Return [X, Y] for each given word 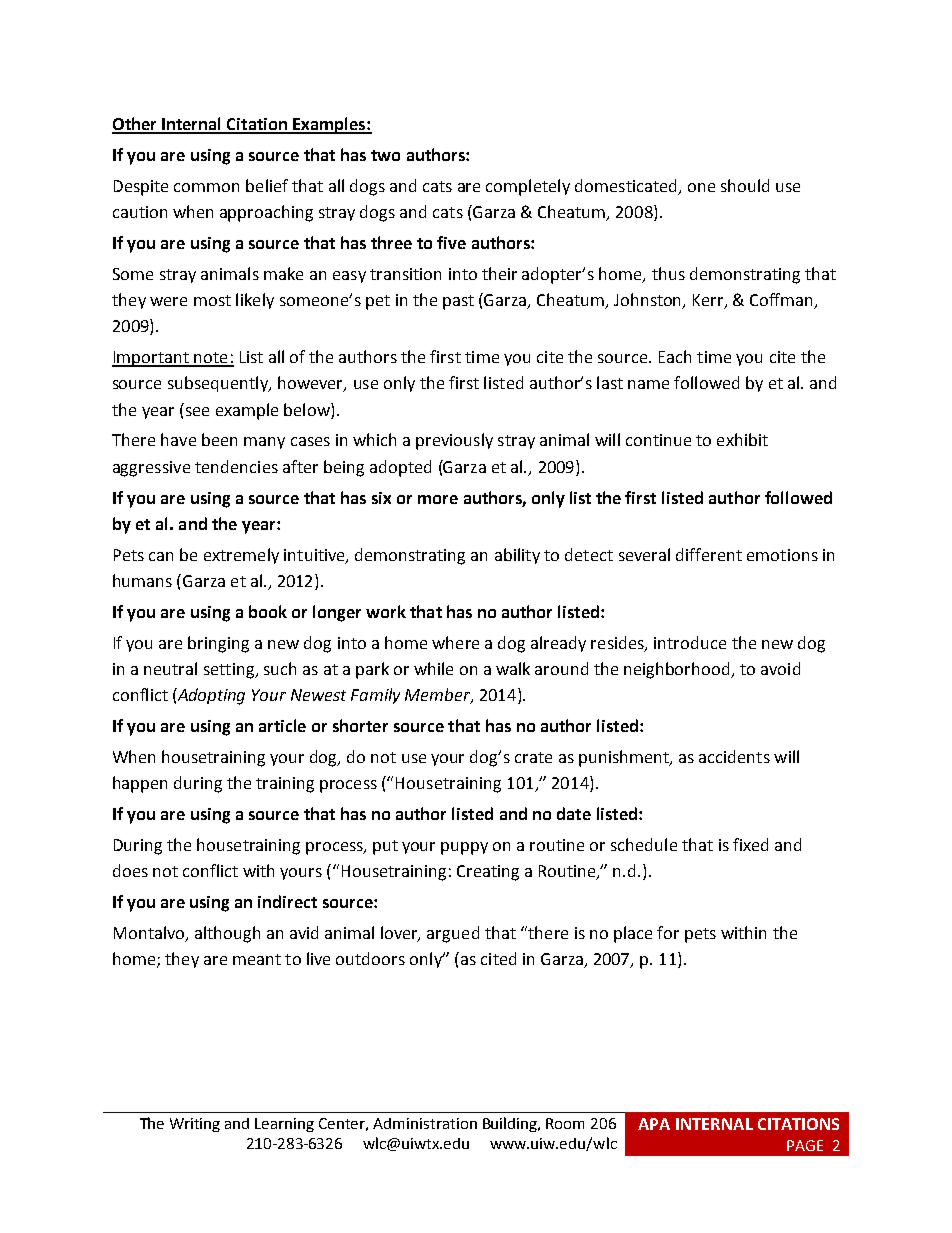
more [438, 499]
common [206, 187]
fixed [750, 844]
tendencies [236, 466]
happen [140, 784]
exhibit [742, 439]
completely [528, 187]
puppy [464, 848]
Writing [195, 1125]
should [745, 185]
